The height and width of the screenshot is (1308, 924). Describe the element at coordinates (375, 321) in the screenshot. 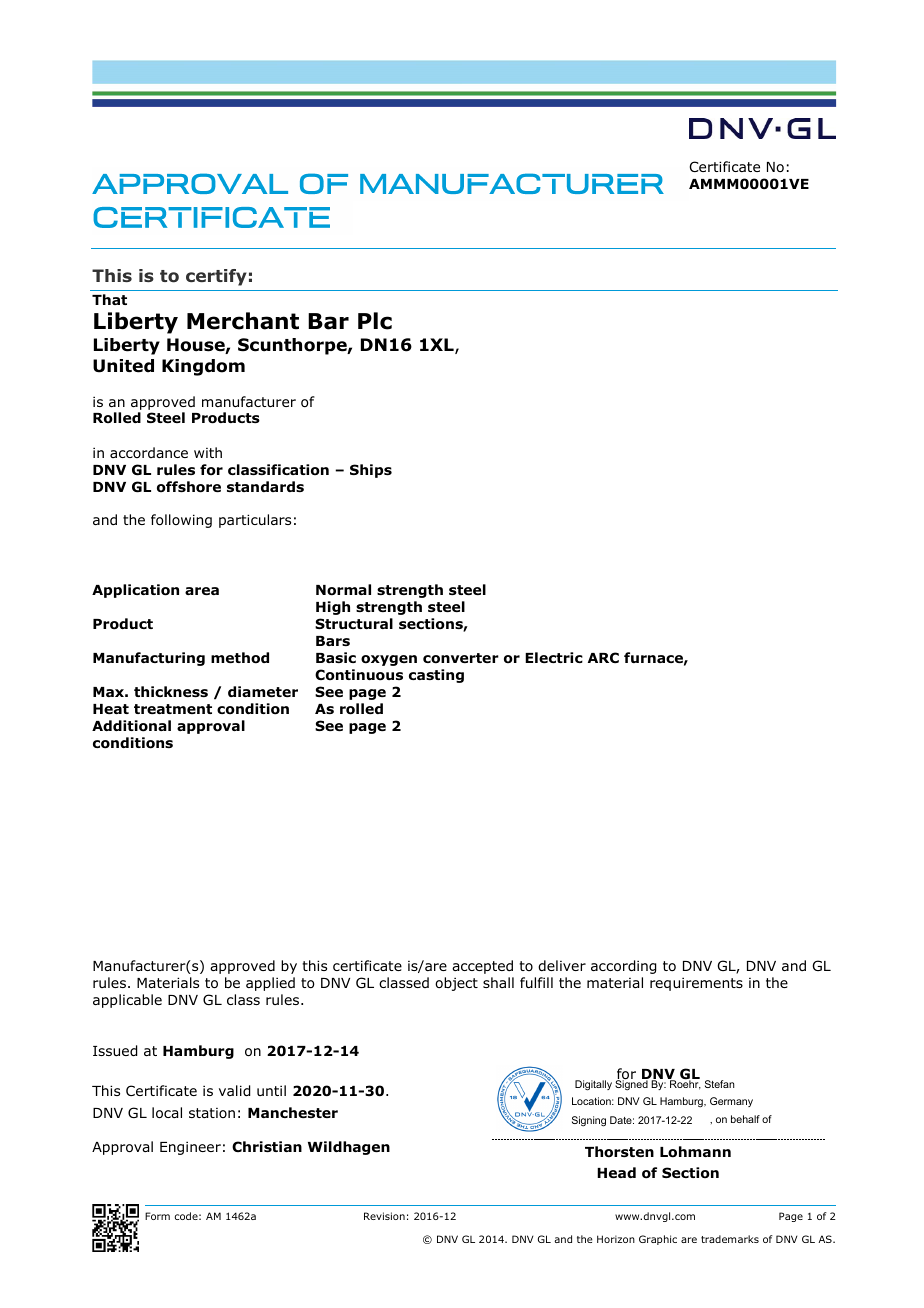

I see `Plc` at that location.
